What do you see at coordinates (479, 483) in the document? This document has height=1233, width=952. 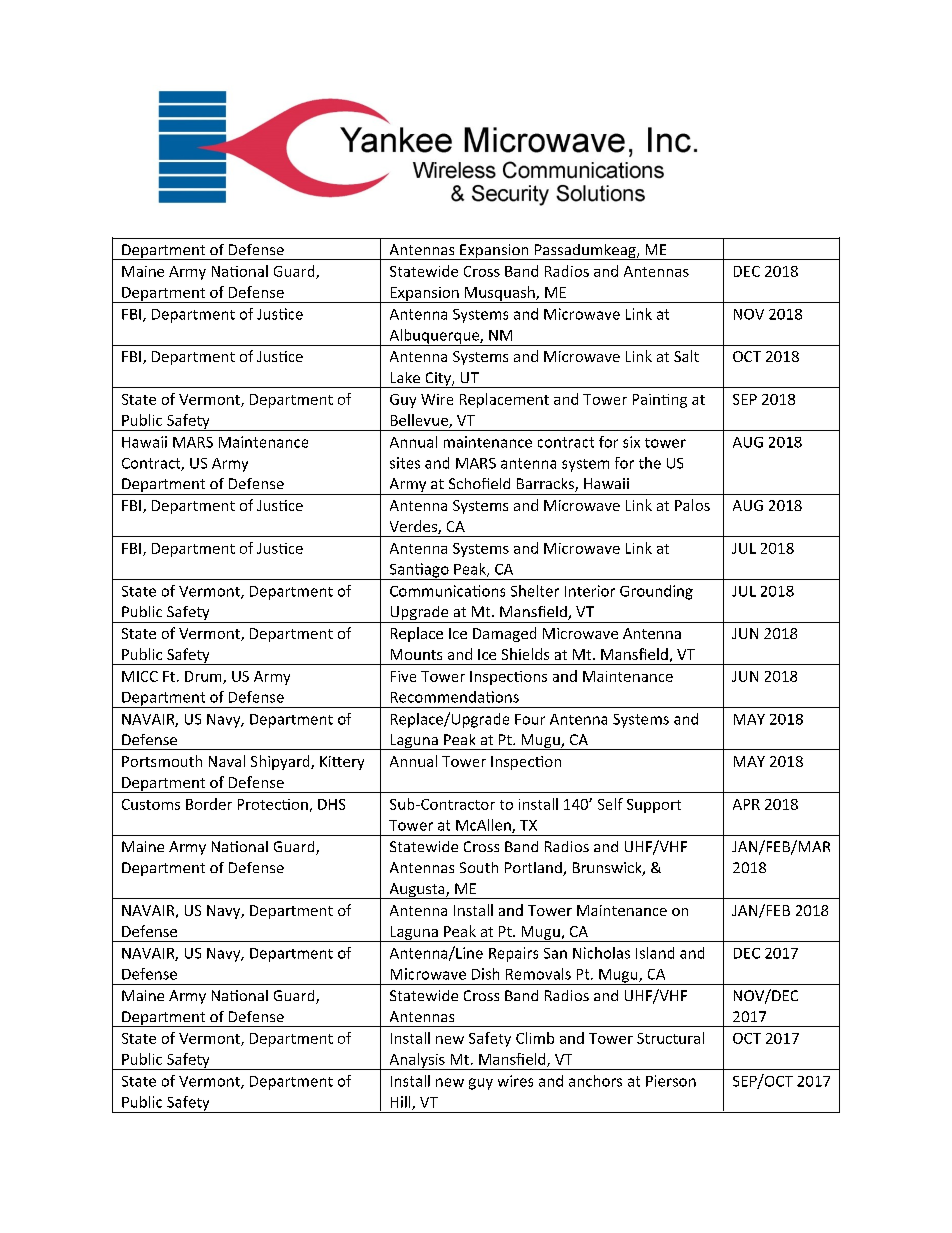 I see `Schofield` at bounding box center [479, 483].
